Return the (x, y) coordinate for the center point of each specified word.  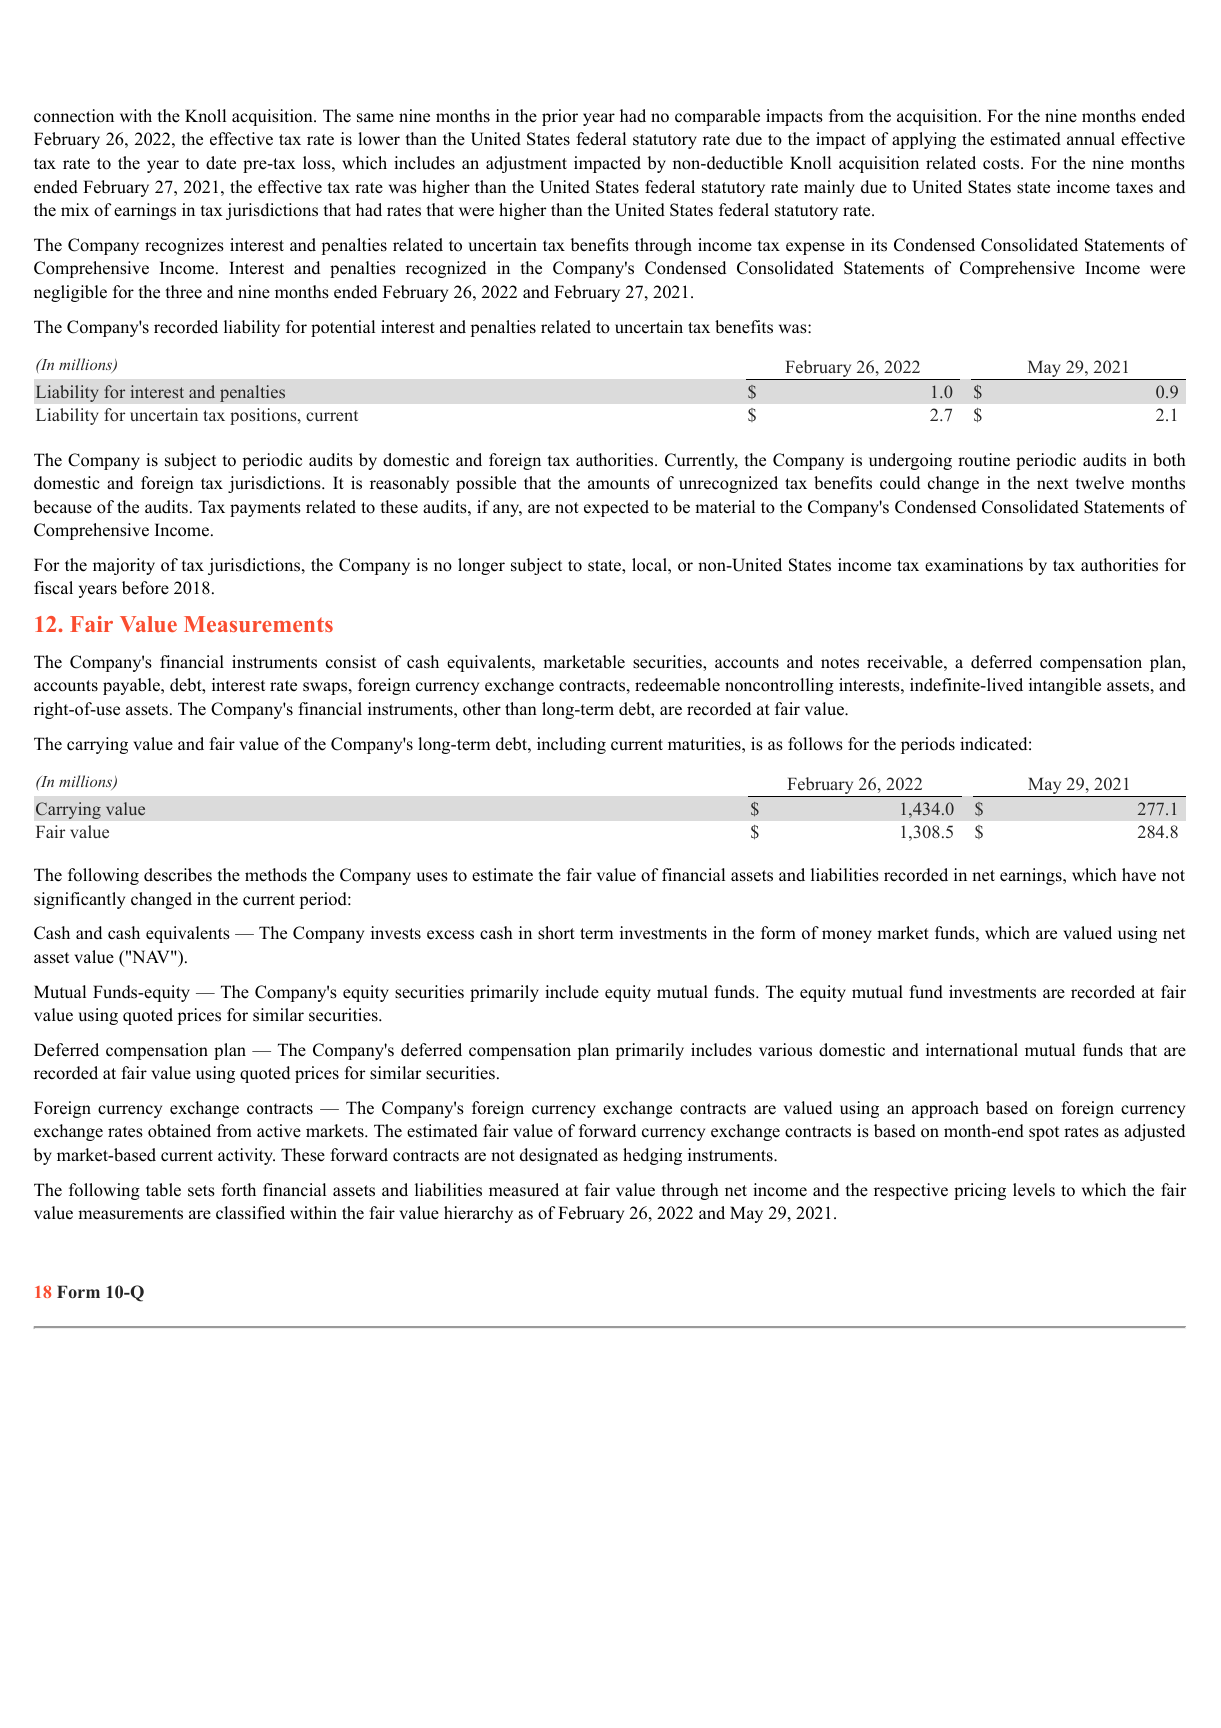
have (1139, 875)
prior (560, 117)
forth (238, 1190)
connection (74, 116)
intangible (1065, 686)
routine (984, 460)
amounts (619, 484)
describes (178, 875)
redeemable (677, 685)
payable (132, 686)
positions (264, 416)
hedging (652, 1156)
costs (1002, 164)
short (556, 933)
